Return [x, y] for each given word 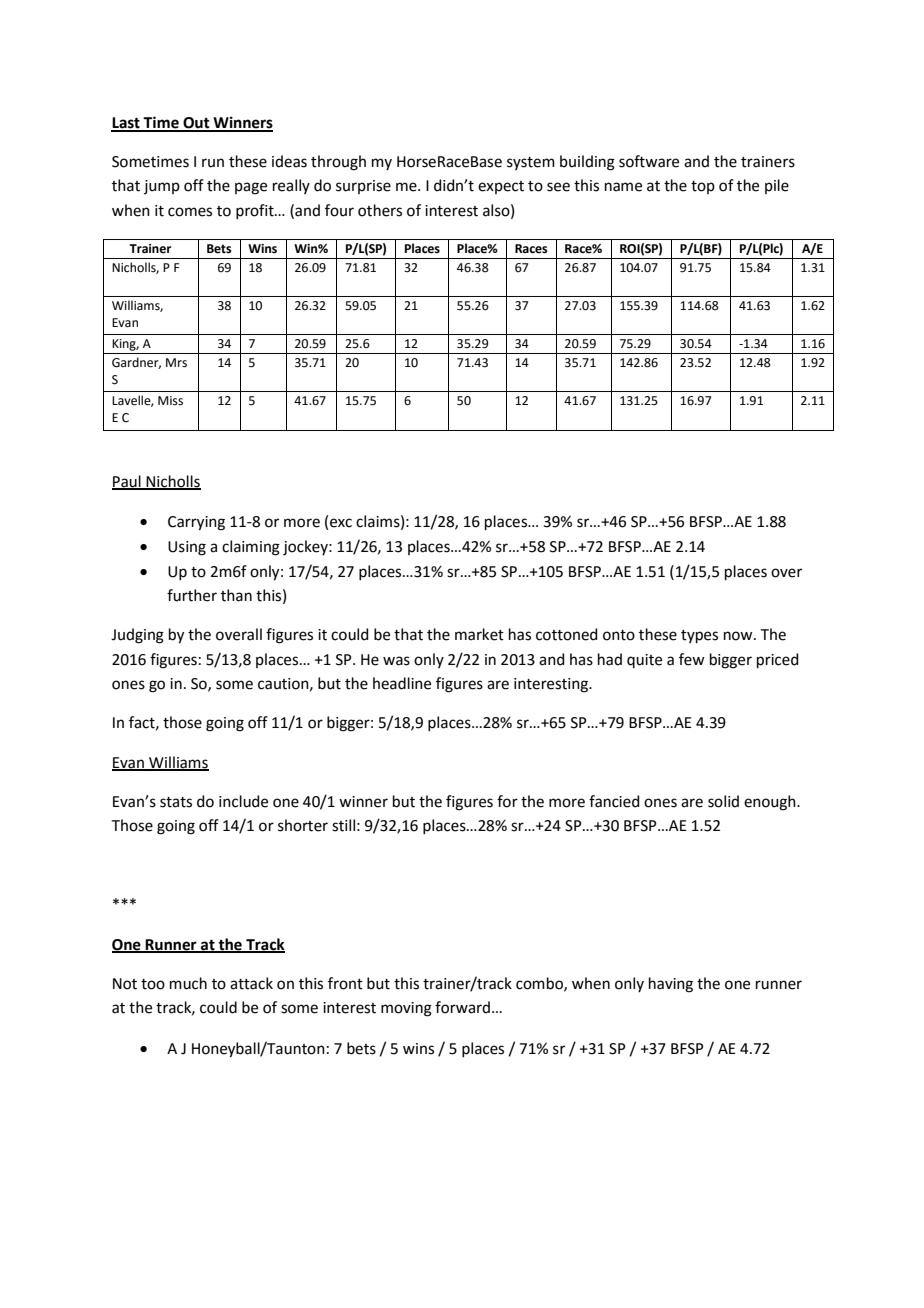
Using [187, 548]
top [703, 187]
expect [501, 187]
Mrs [176, 363]
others [380, 210]
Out [196, 124]
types [699, 636]
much [188, 983]
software [649, 161]
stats [176, 802]
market [479, 634]
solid [723, 801]
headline [402, 683]
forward [462, 1007]
